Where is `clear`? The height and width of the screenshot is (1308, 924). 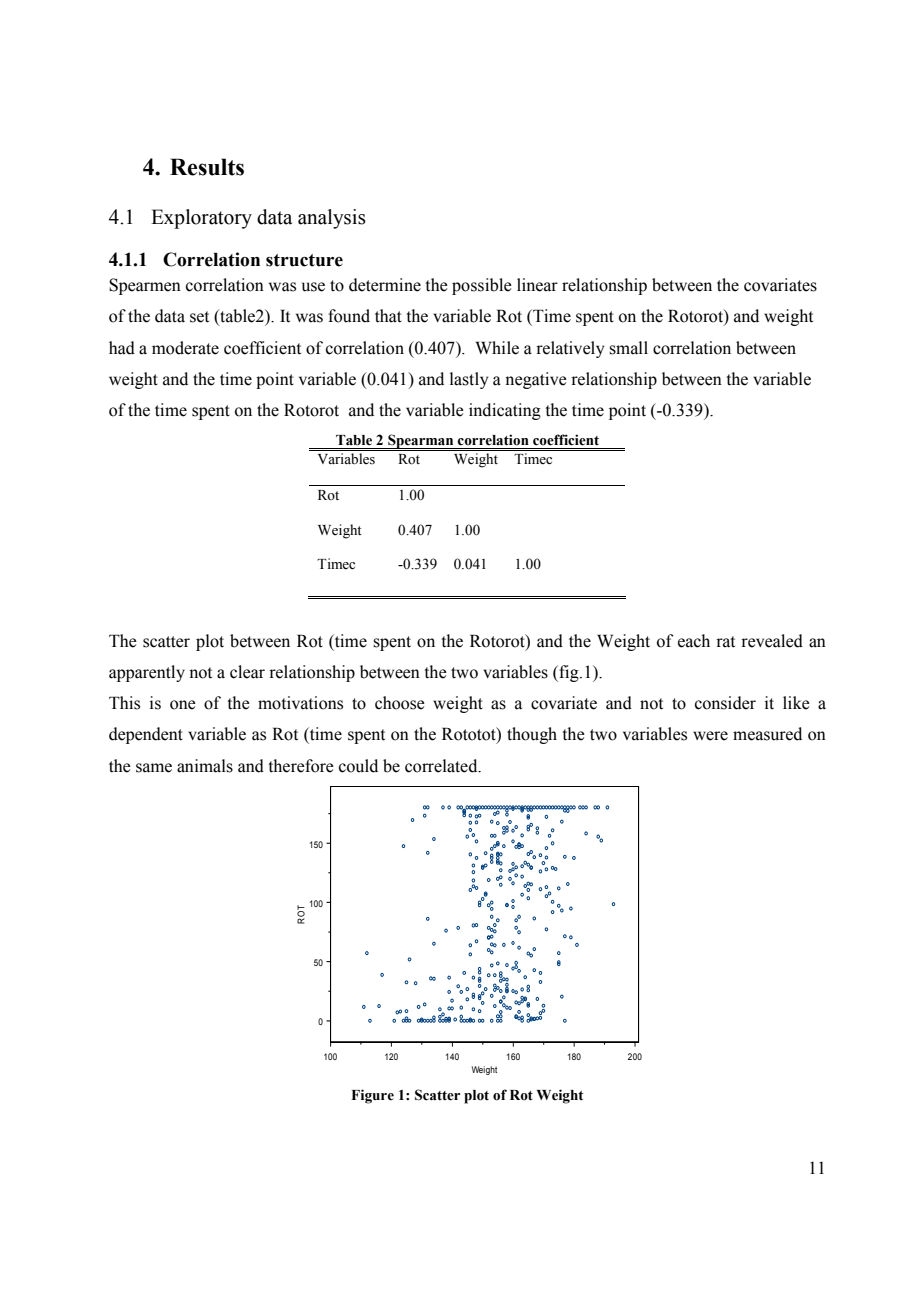
clear is located at coordinates (247, 672).
